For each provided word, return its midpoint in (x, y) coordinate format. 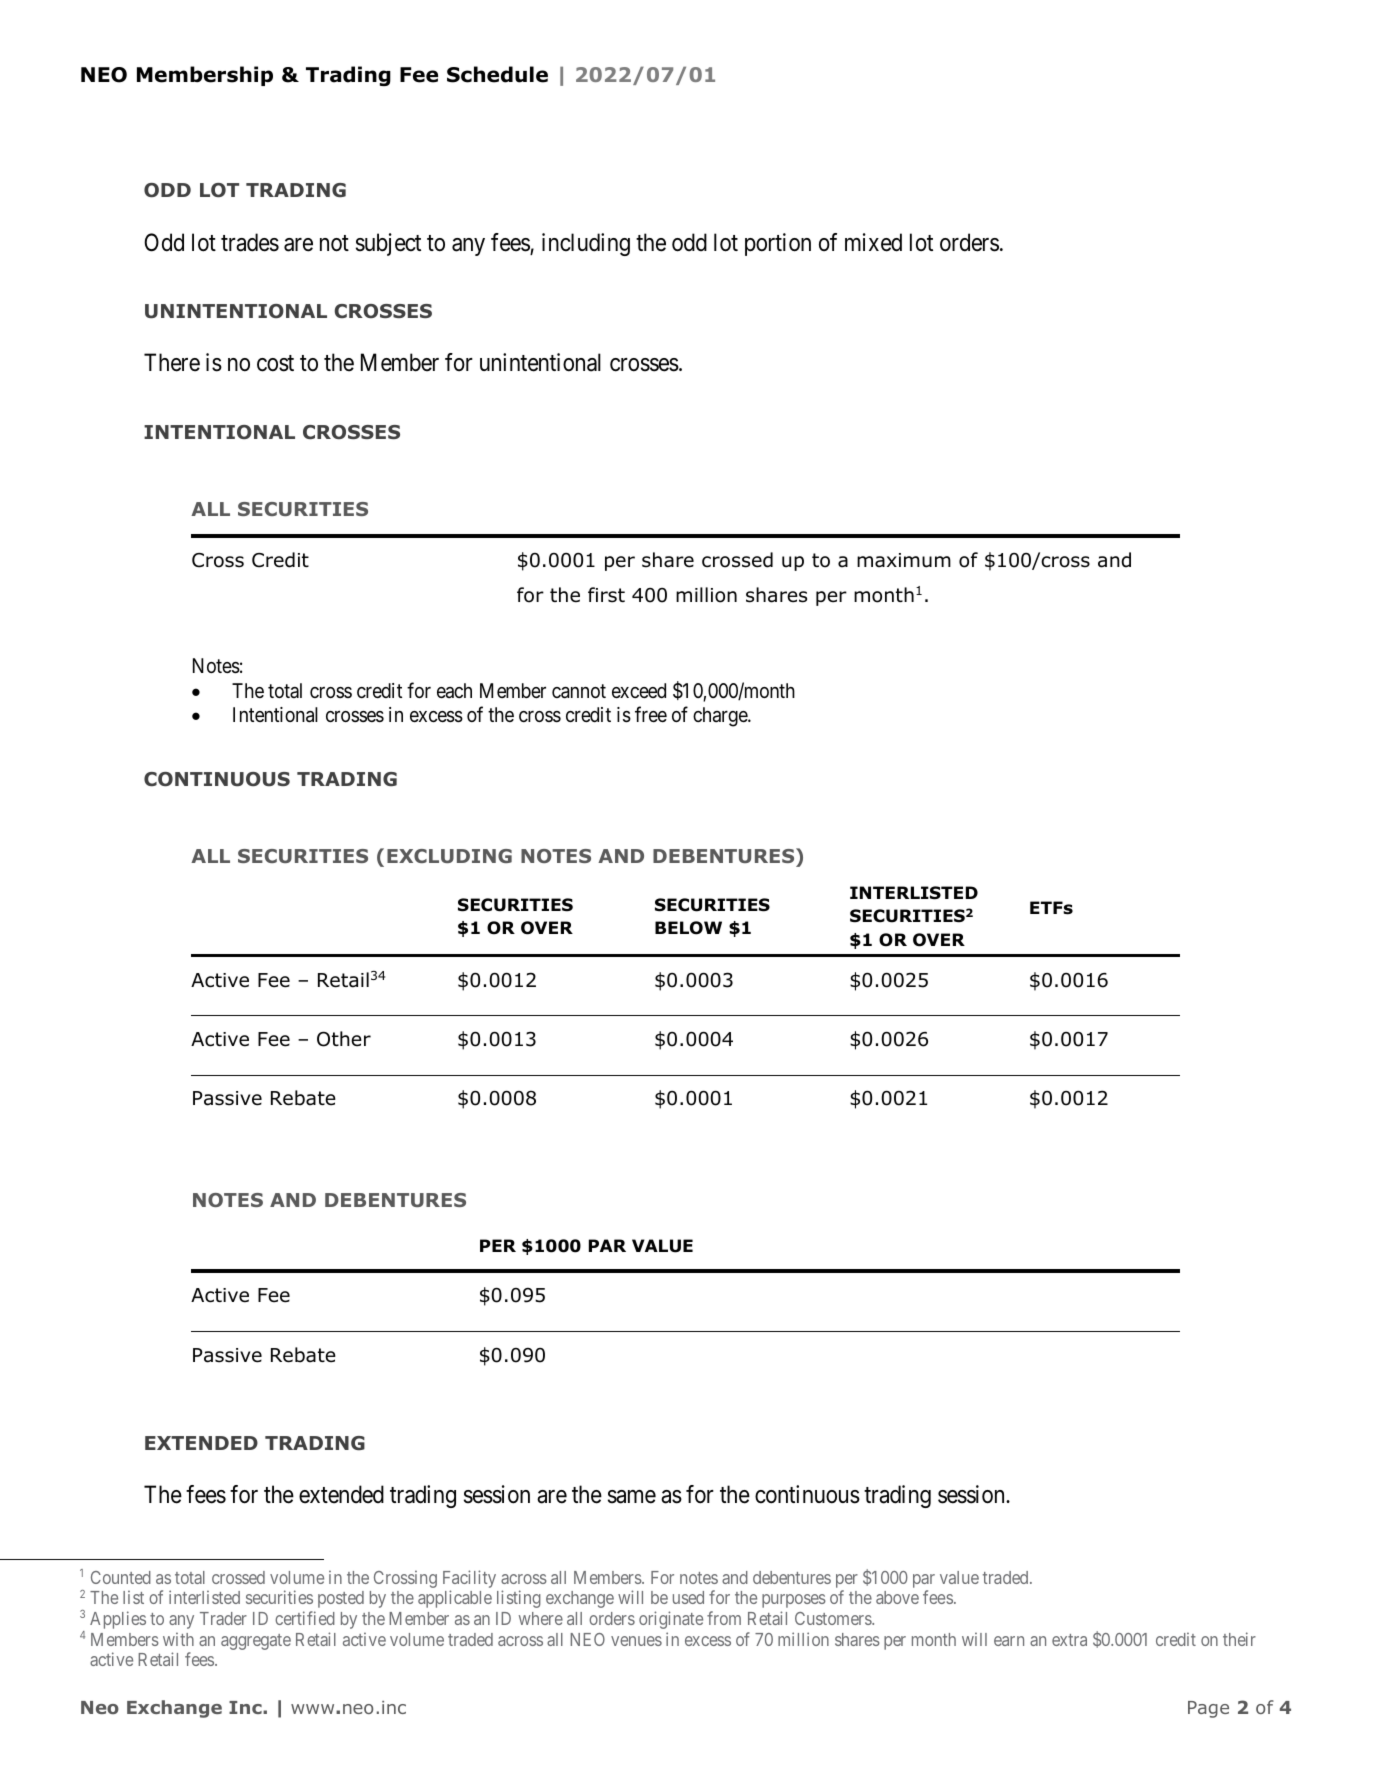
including (586, 244)
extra (1069, 1640)
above (897, 1597)
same (632, 1497)
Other (344, 1039)
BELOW (688, 928)
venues (636, 1641)
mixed (873, 242)
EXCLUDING (449, 856)
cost (275, 364)
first (606, 595)
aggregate (256, 1642)
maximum (904, 560)
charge (721, 717)
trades (250, 242)
